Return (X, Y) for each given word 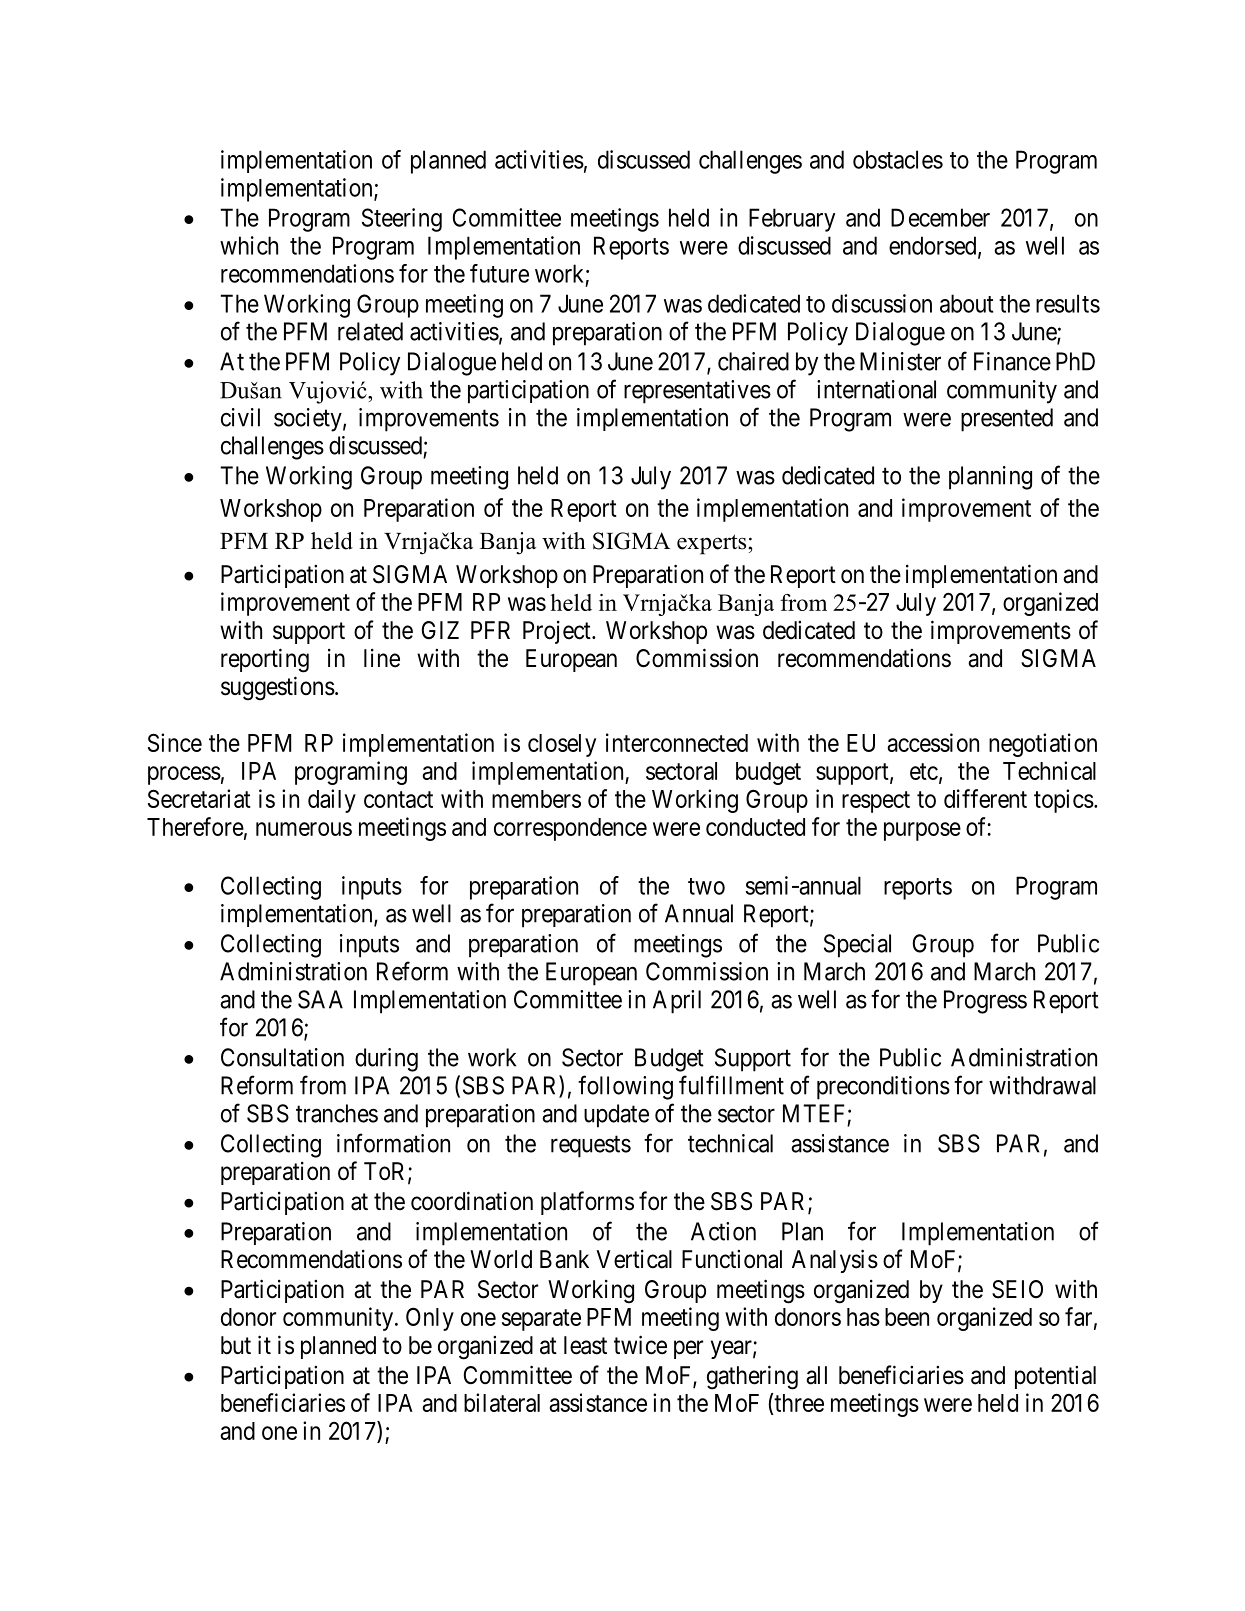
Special (857, 946)
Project (558, 632)
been (907, 1317)
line (382, 658)
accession (933, 742)
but (236, 1345)
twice (640, 1345)
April (677, 1002)
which (249, 245)
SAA (320, 999)
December (940, 217)
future (499, 273)
